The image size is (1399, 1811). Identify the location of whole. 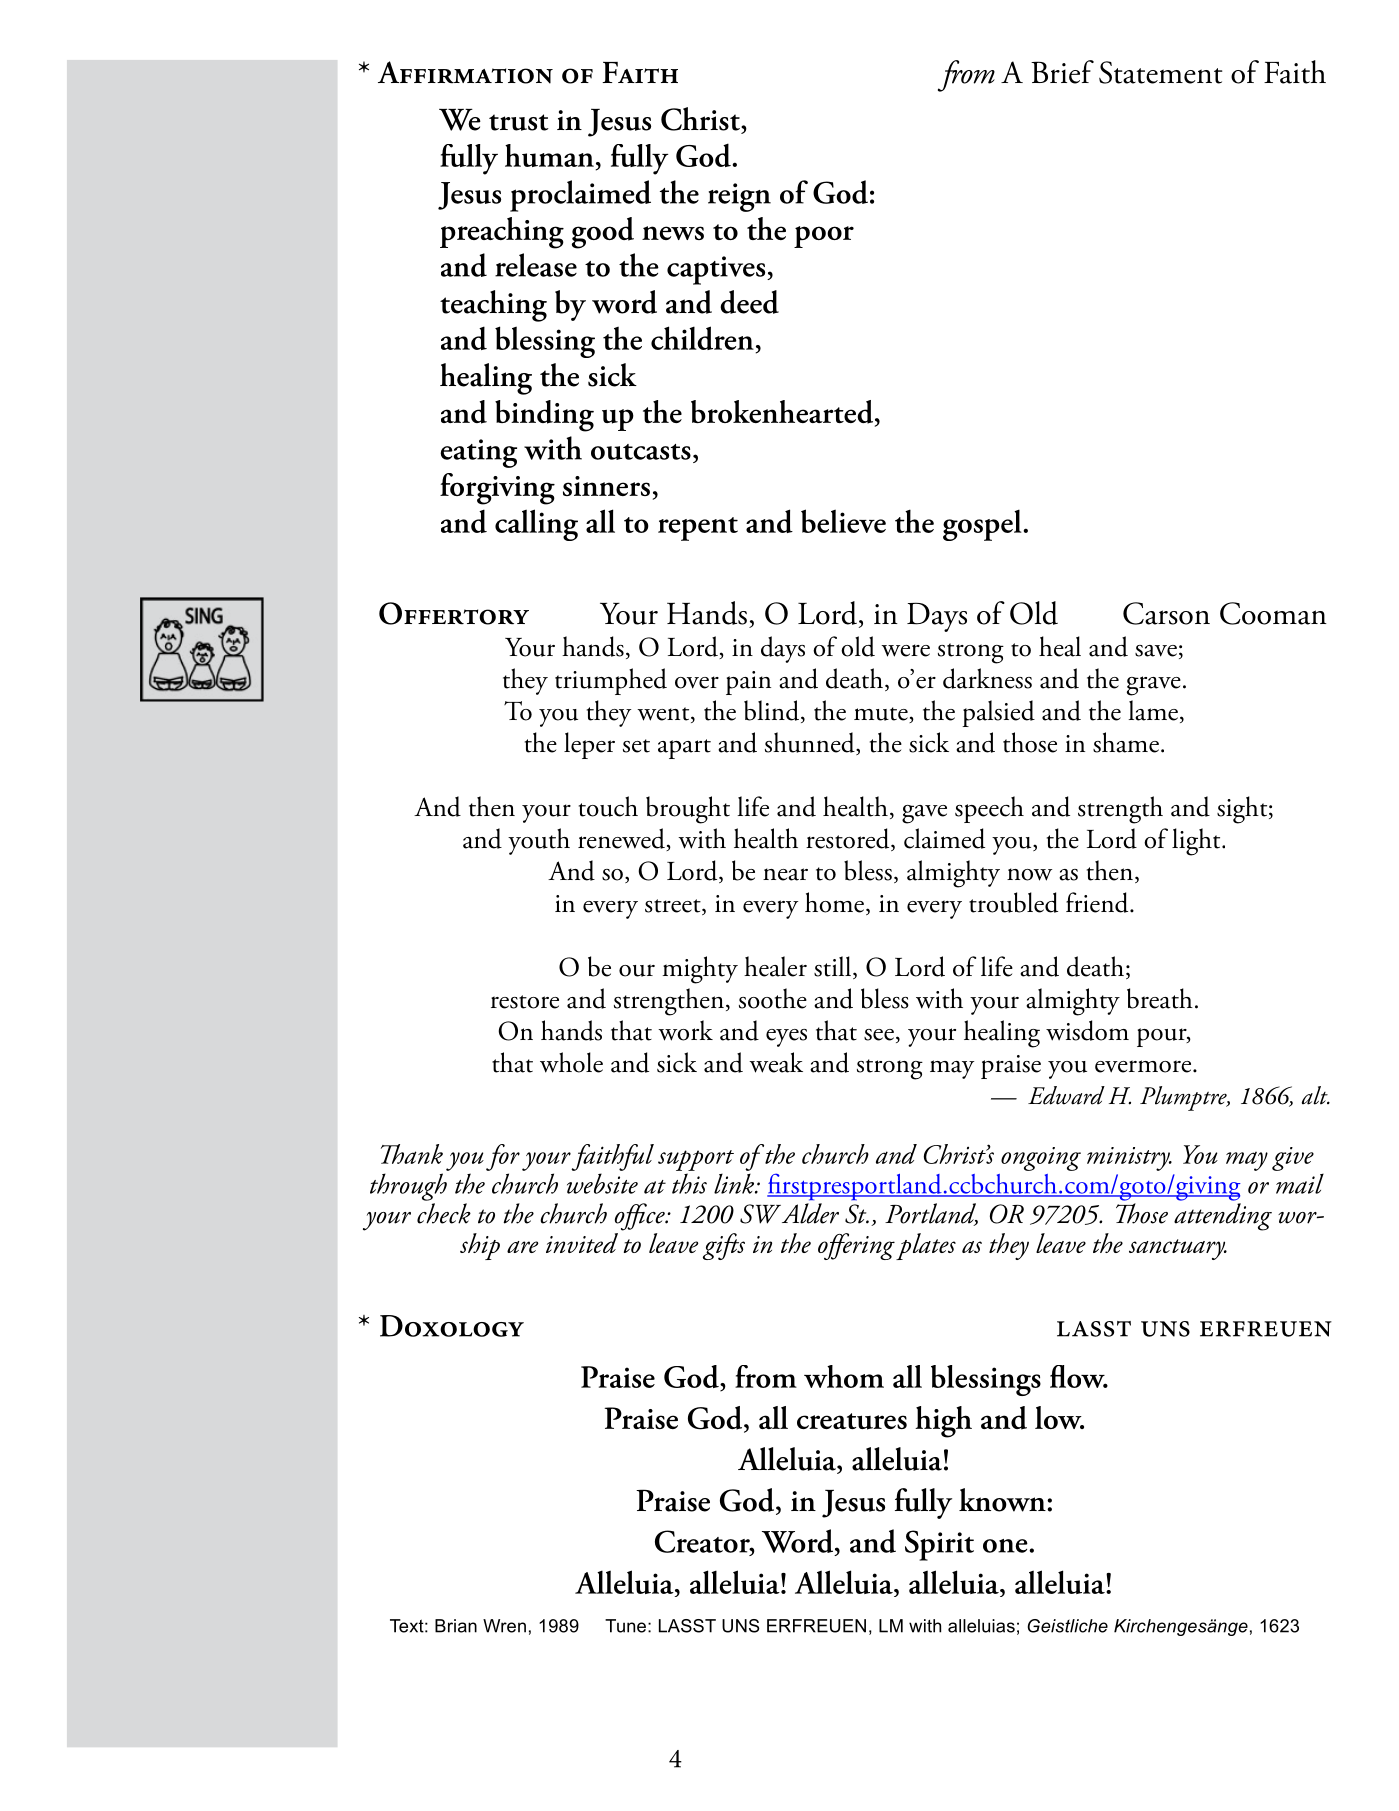
(571, 1062).
